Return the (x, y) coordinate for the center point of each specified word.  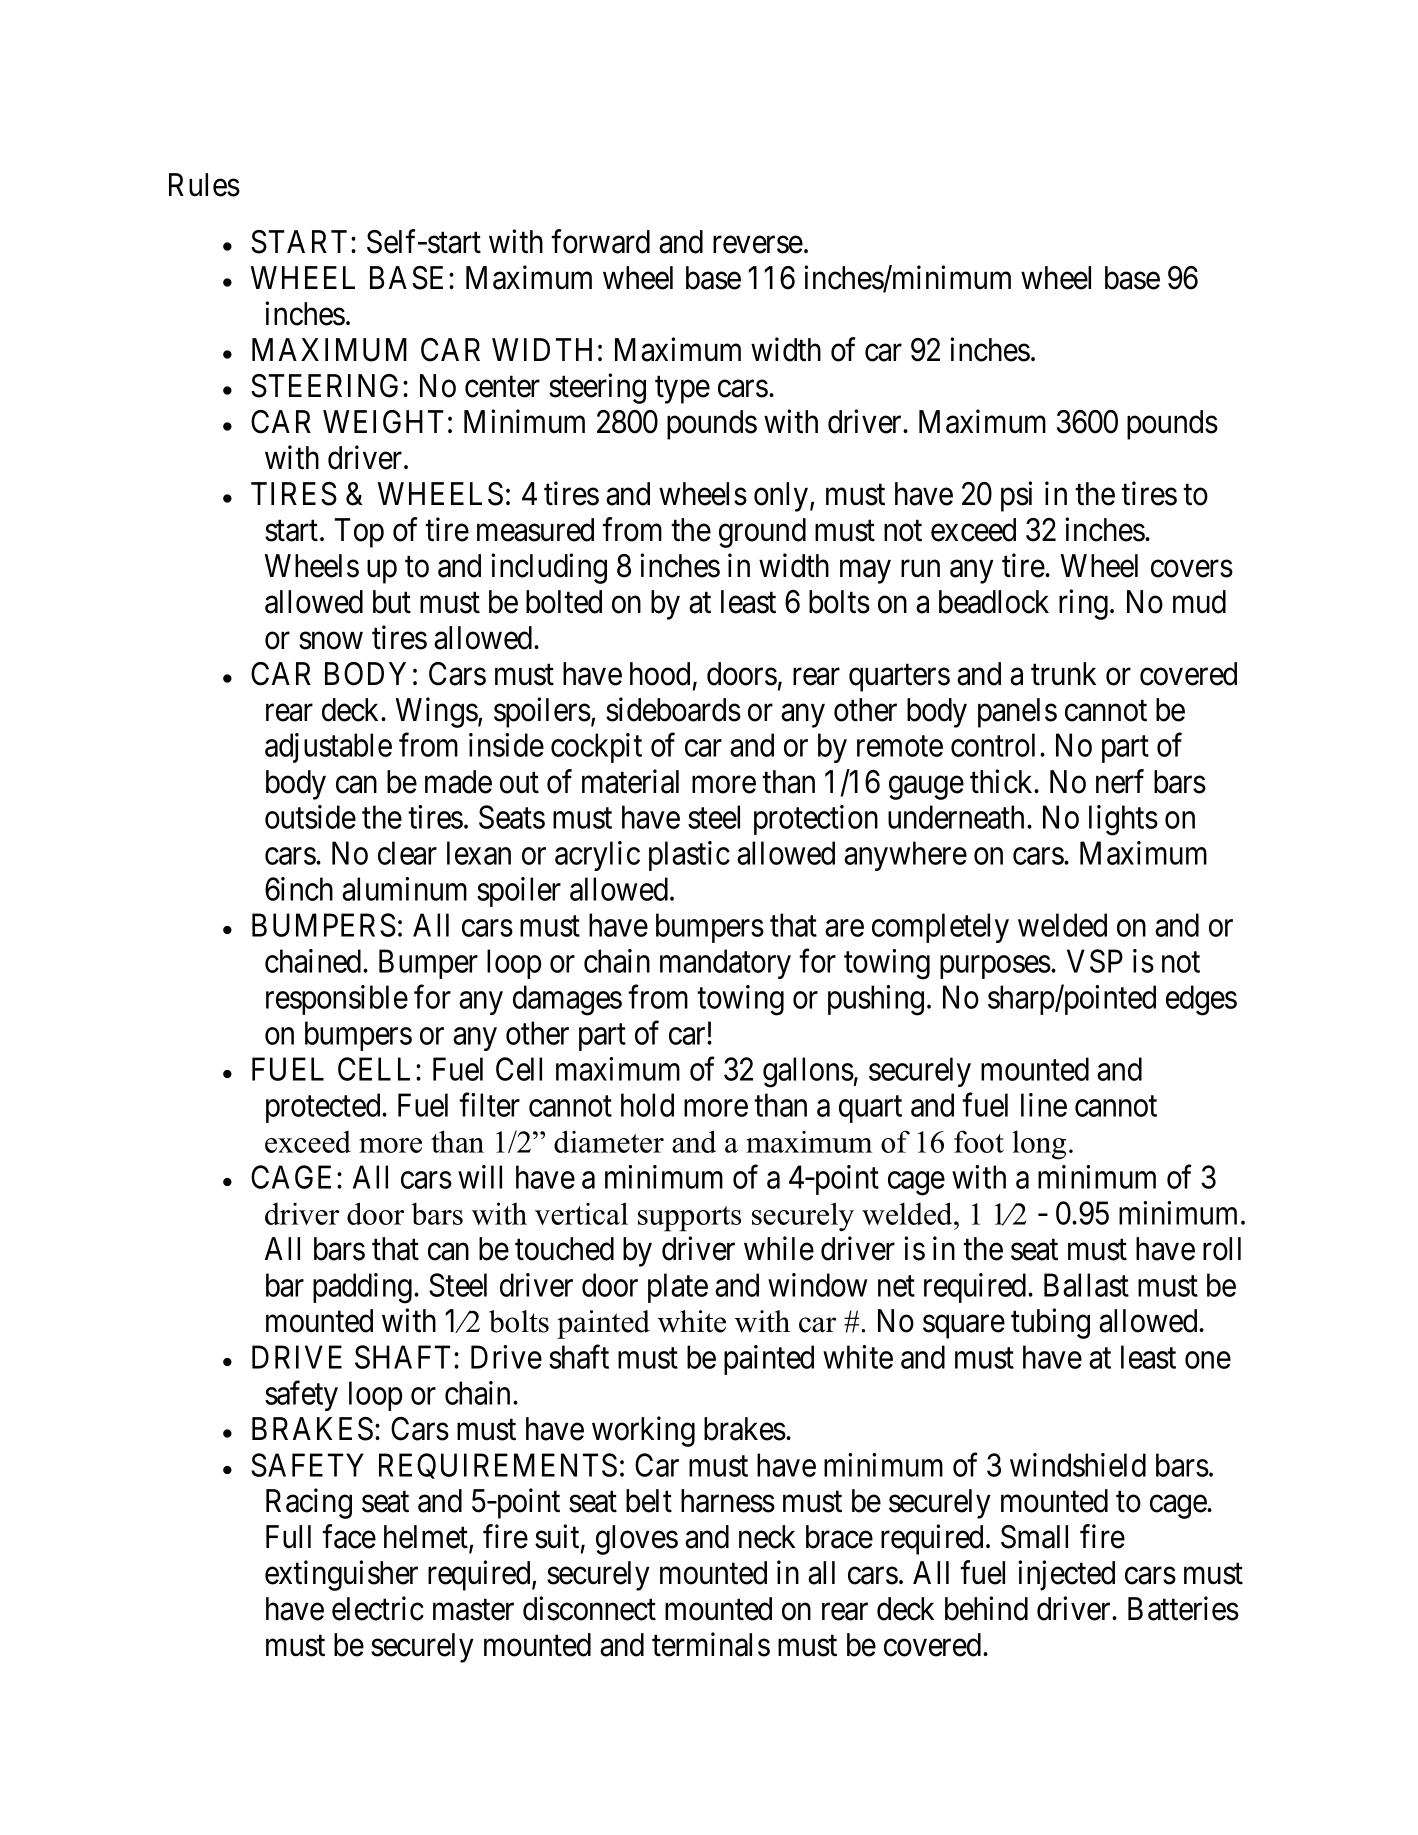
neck (767, 1537)
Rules (204, 185)
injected (1066, 1576)
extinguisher (341, 1576)
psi (1016, 496)
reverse (758, 245)
